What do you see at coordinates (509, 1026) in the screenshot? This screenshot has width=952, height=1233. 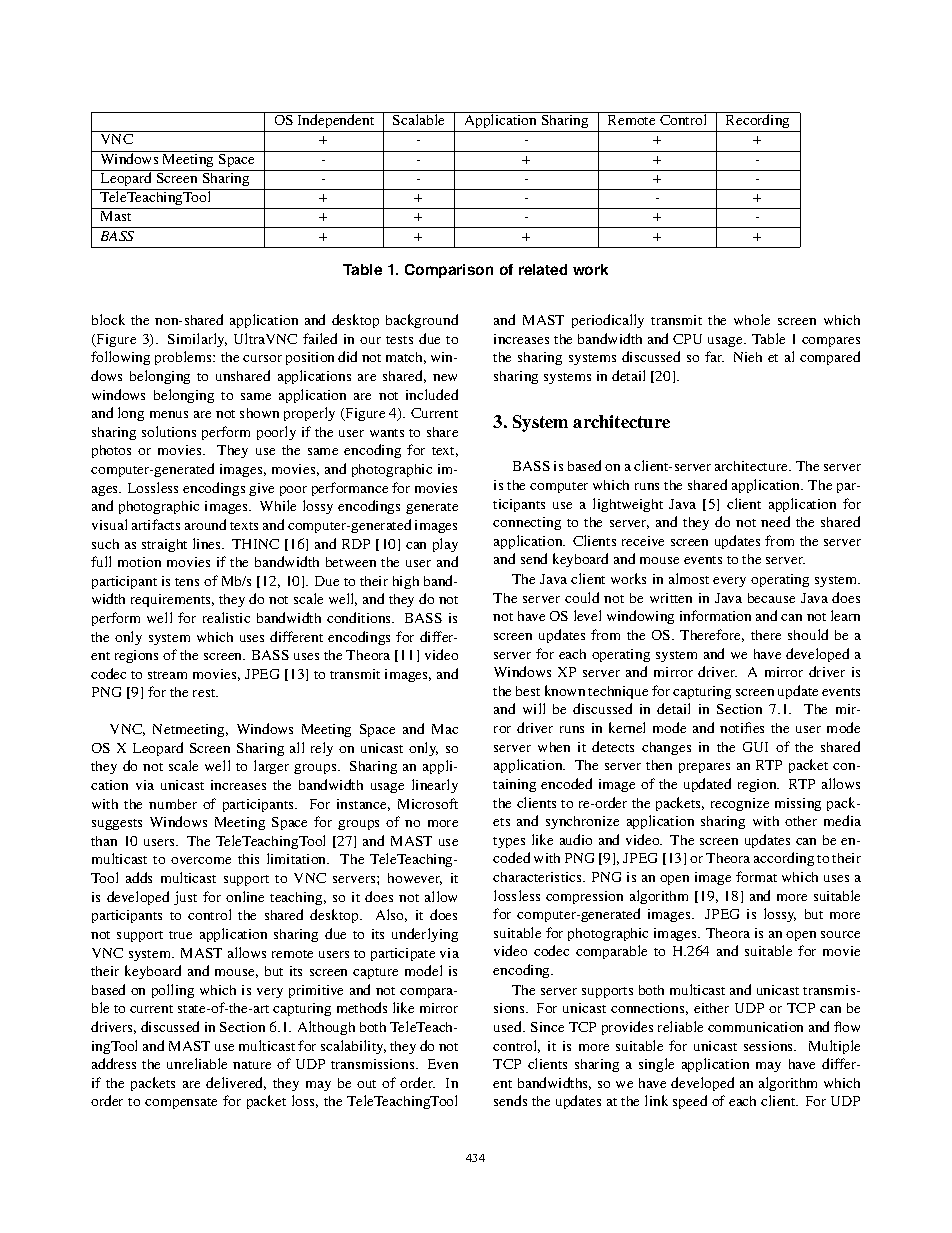 I see `used` at bounding box center [509, 1026].
